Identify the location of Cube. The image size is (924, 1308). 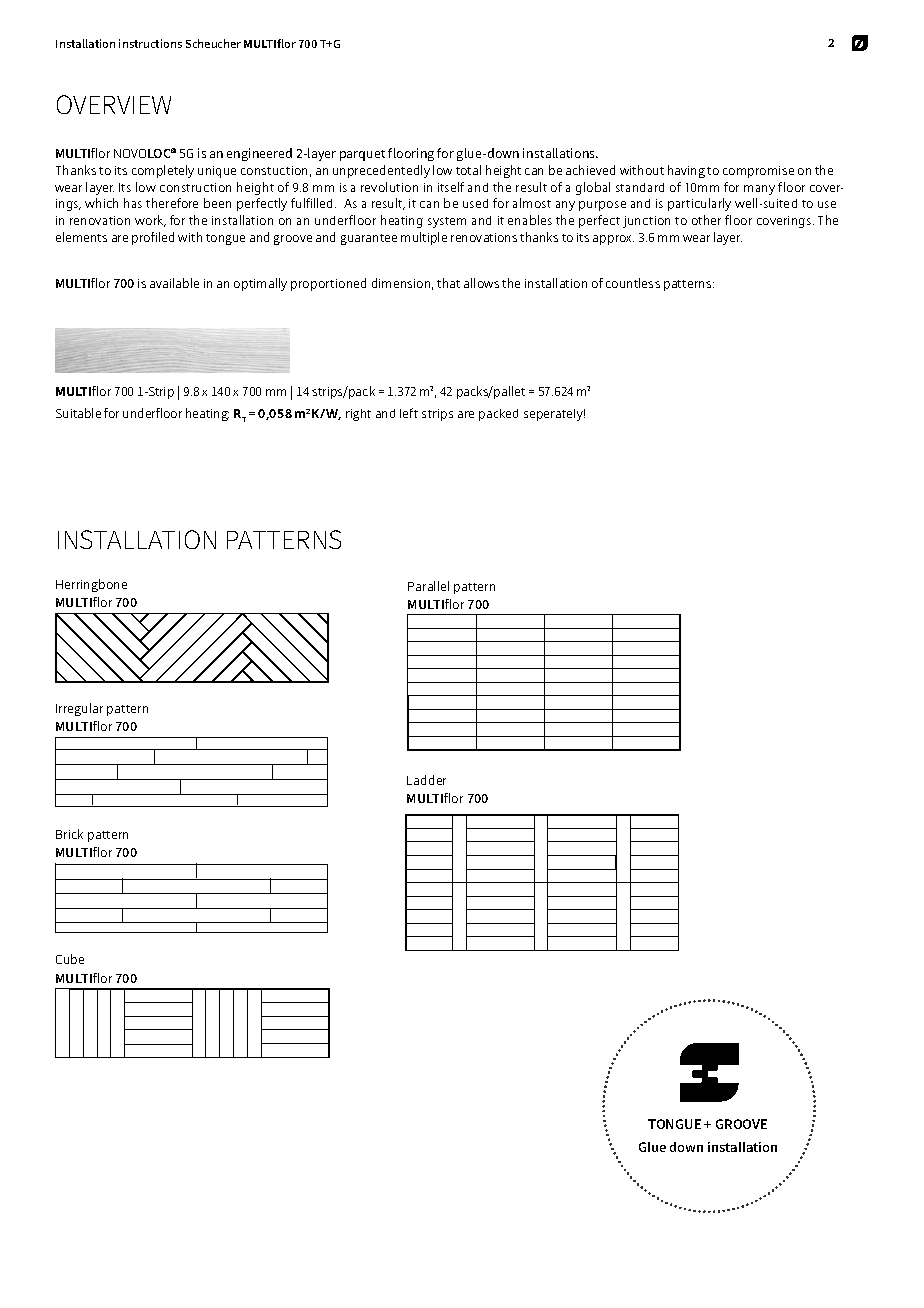
(70, 959).
